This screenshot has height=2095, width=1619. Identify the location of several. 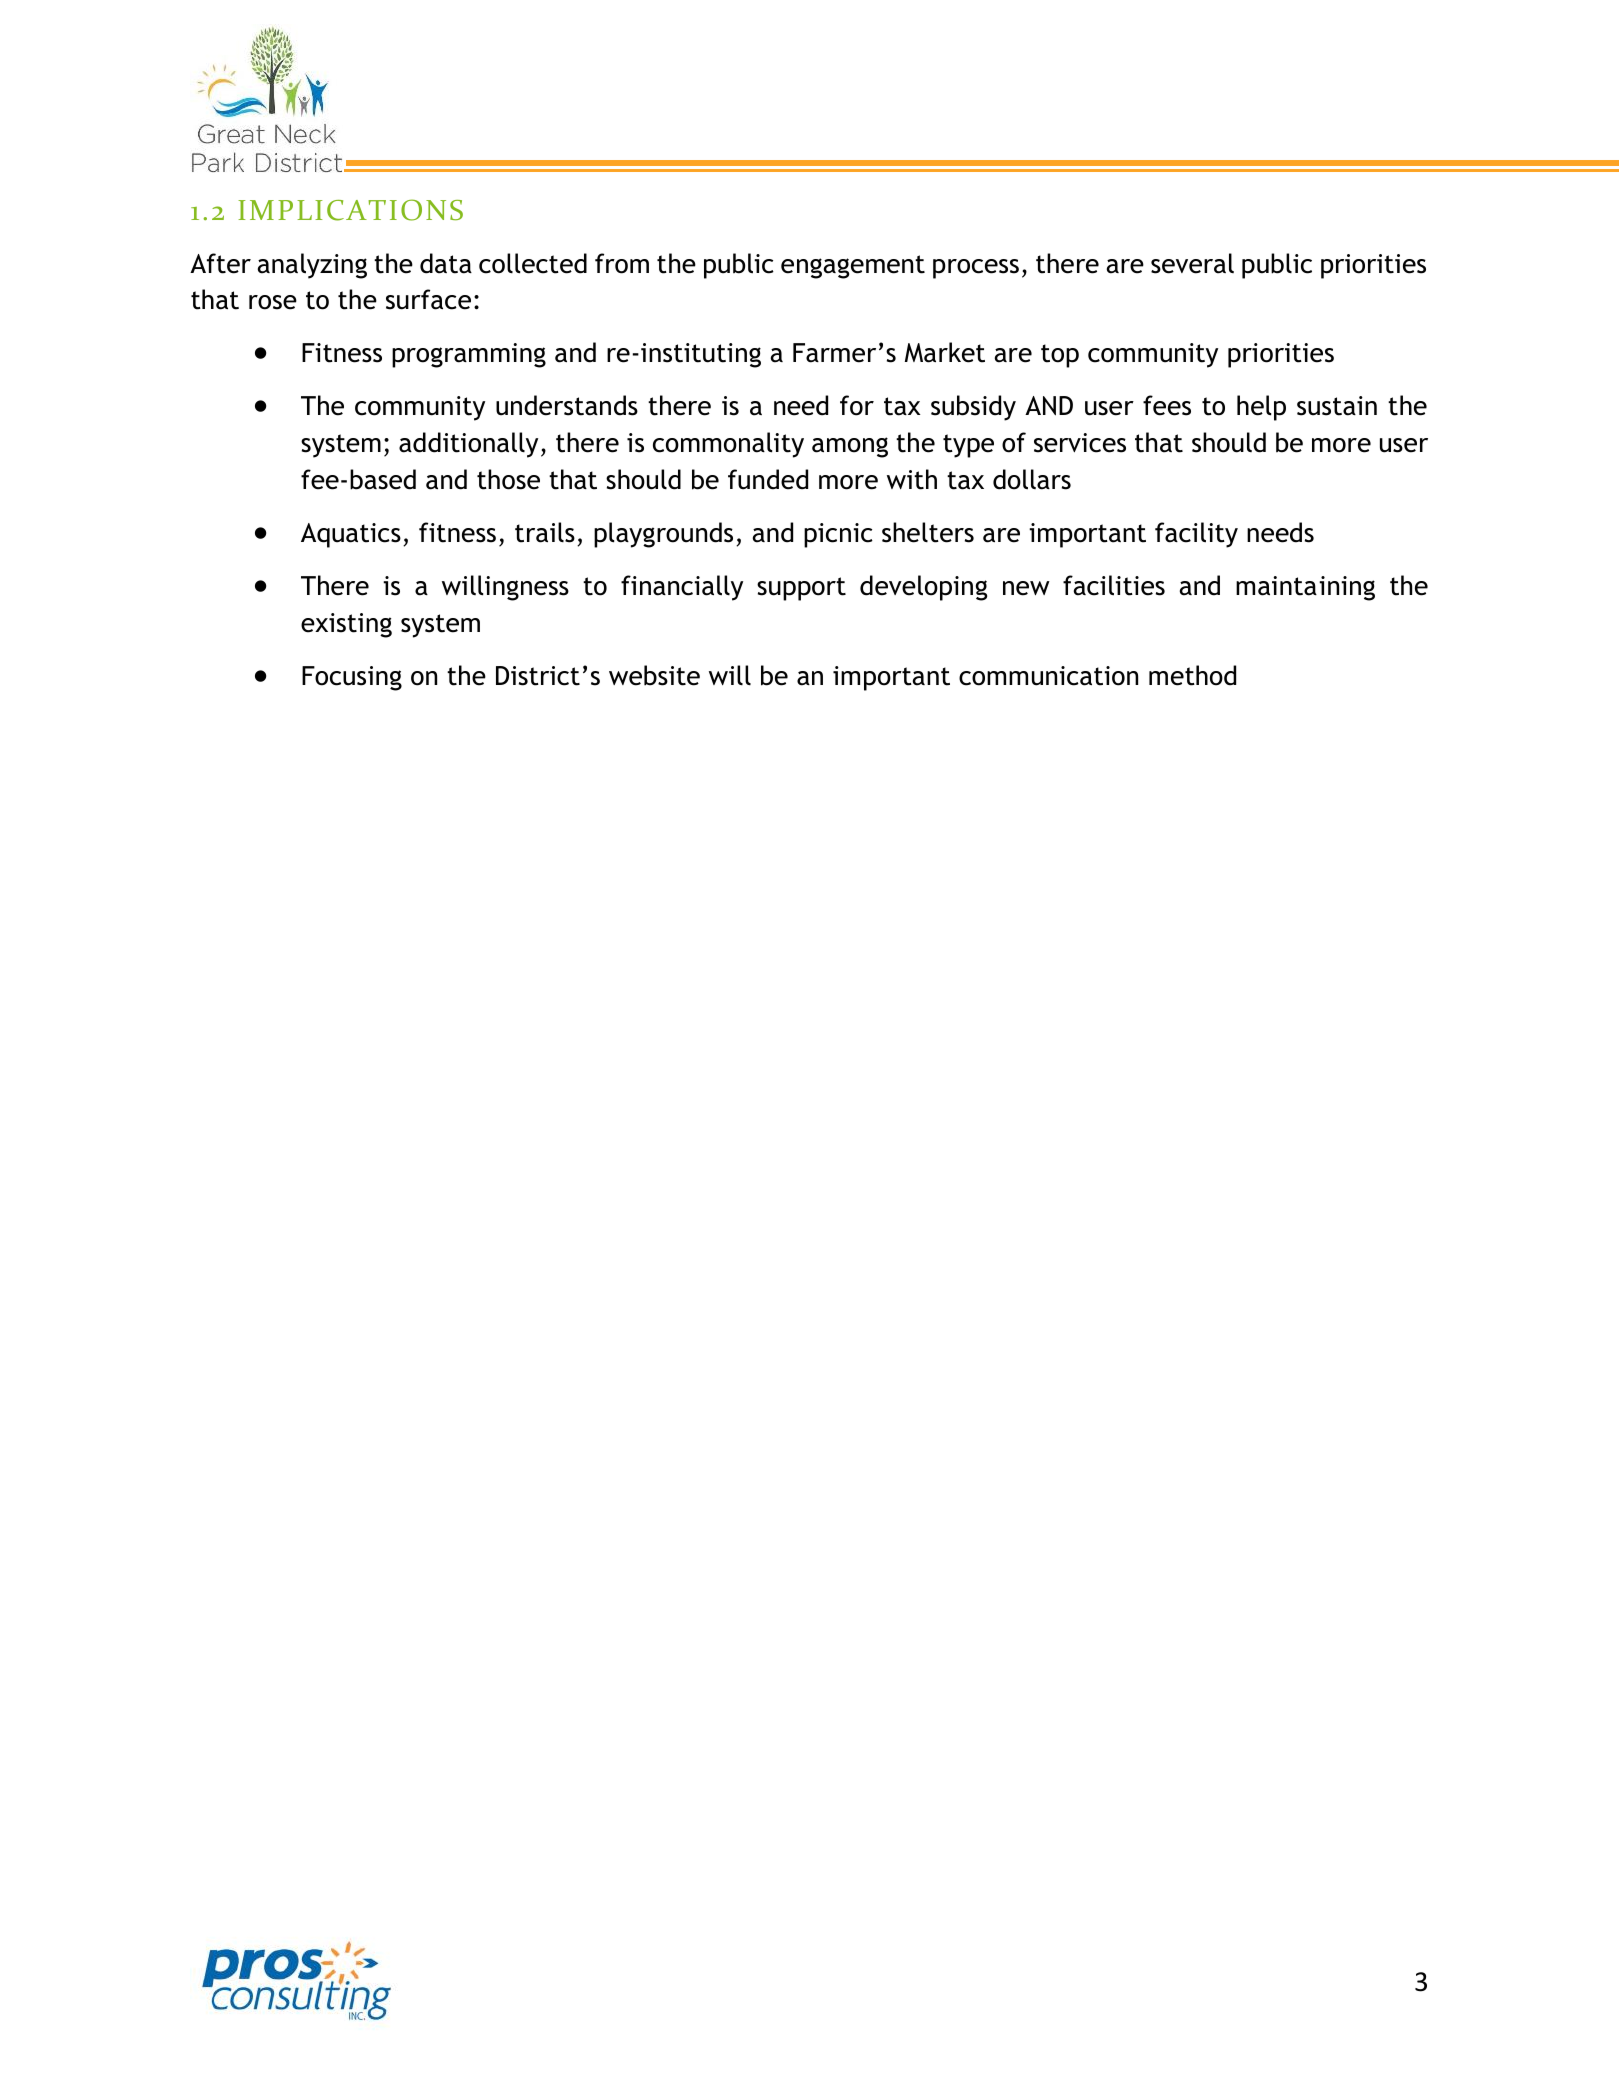
(1192, 263).
